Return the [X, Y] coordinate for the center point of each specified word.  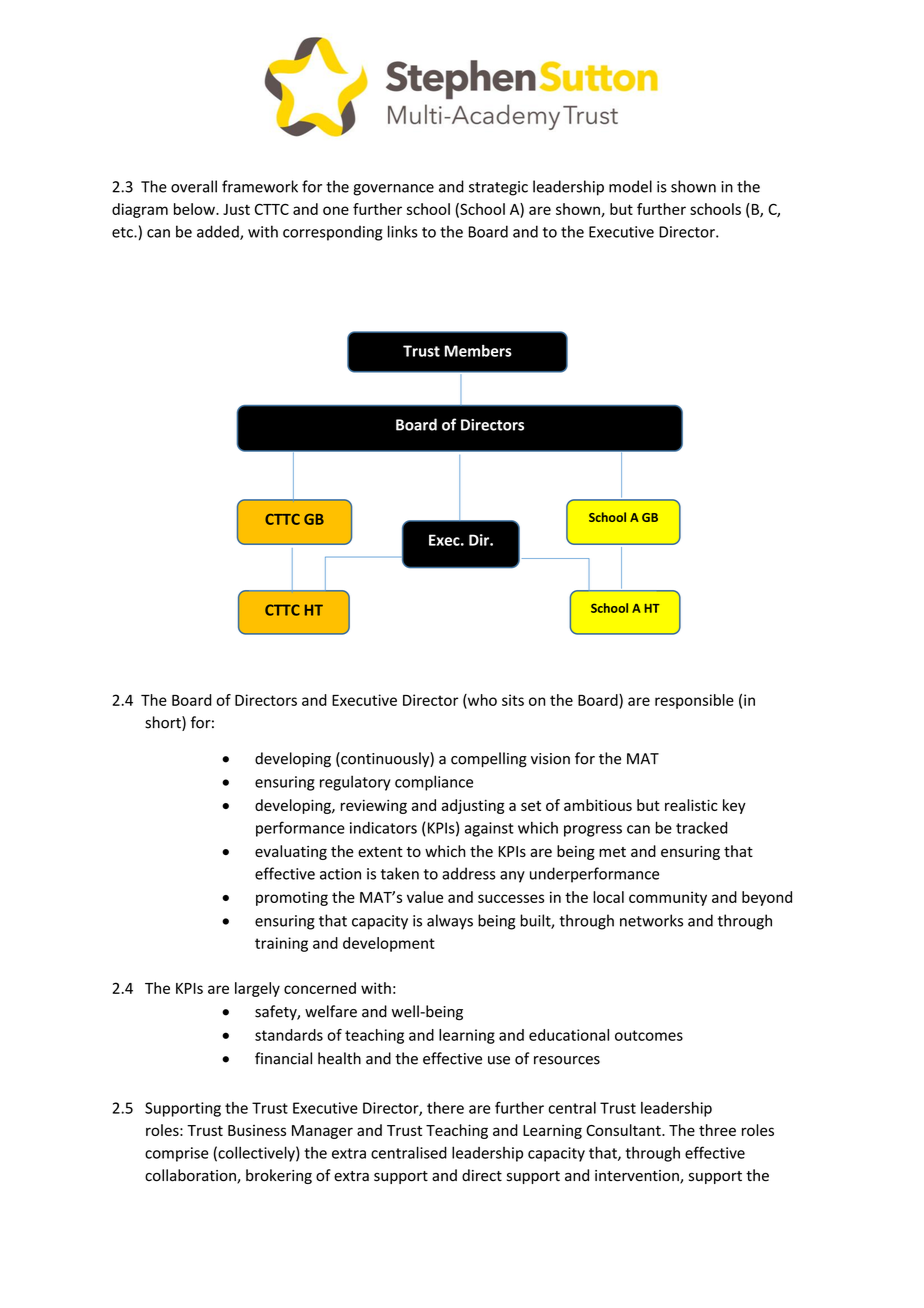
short [164, 723]
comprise [177, 1154]
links [403, 231]
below [195, 209]
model [630, 186]
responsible [694, 701]
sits [513, 700]
